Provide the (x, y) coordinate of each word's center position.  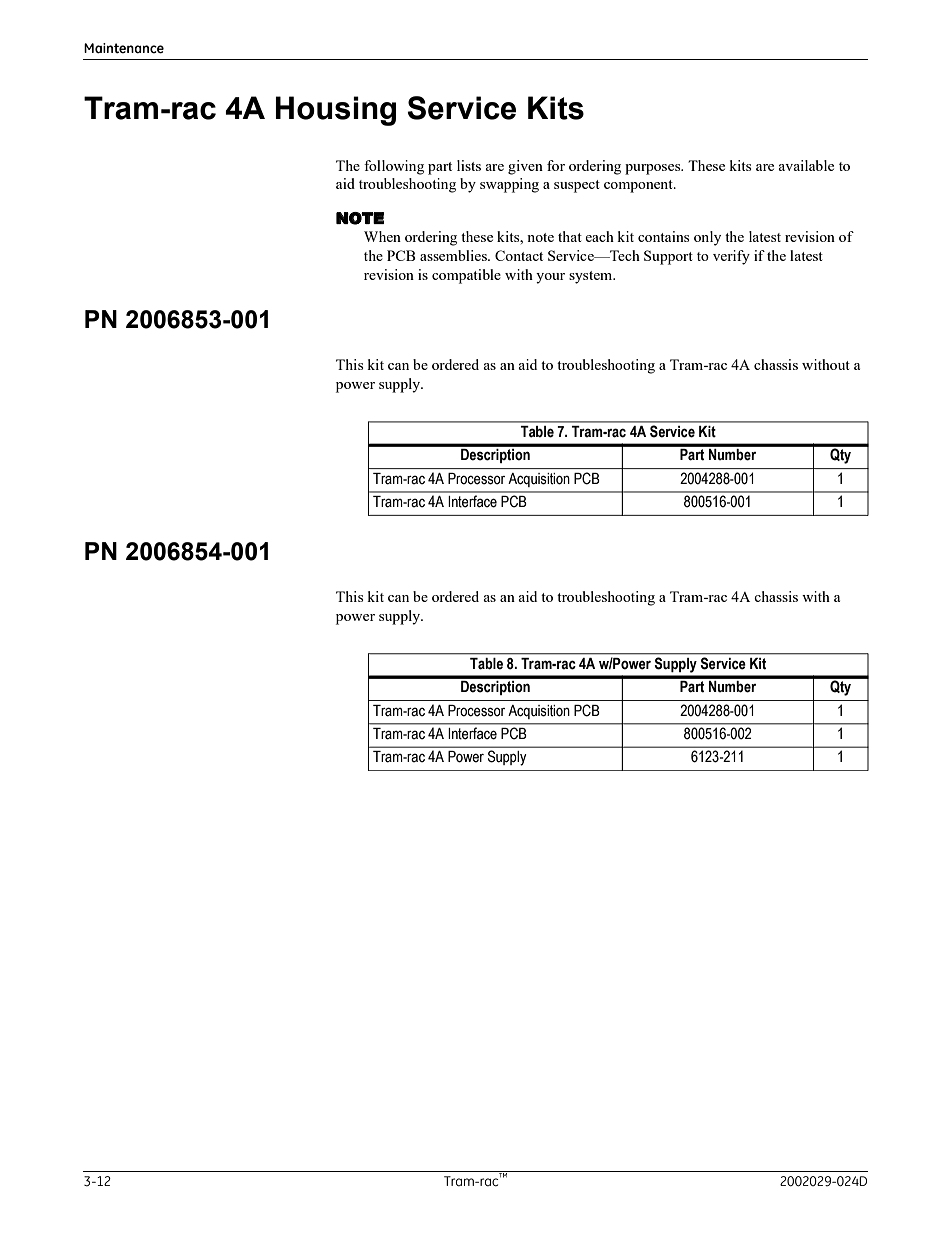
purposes (654, 169)
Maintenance (124, 48)
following (394, 167)
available (806, 165)
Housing (335, 111)
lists (469, 165)
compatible (466, 276)
